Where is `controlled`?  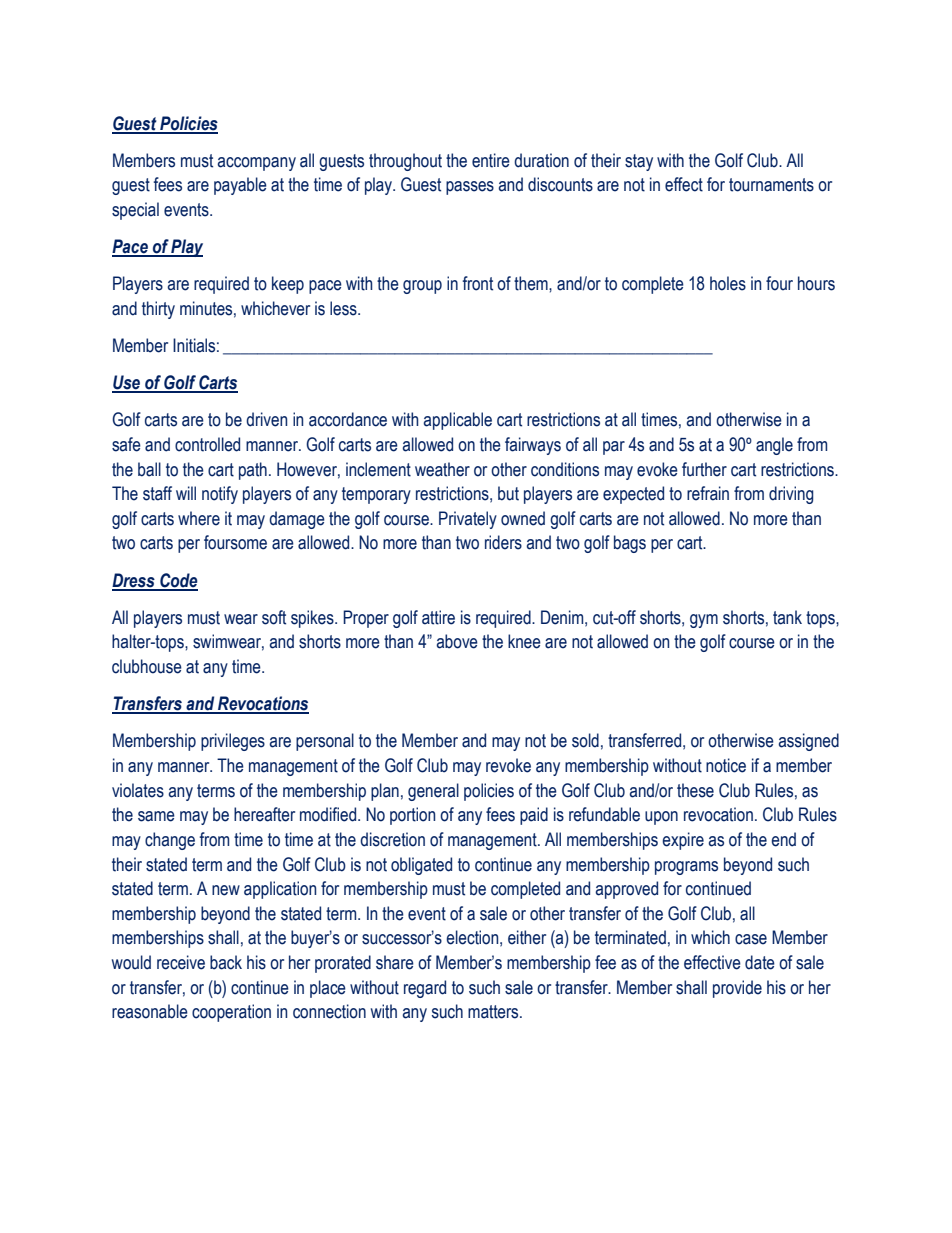
controlled is located at coordinates (207, 444).
